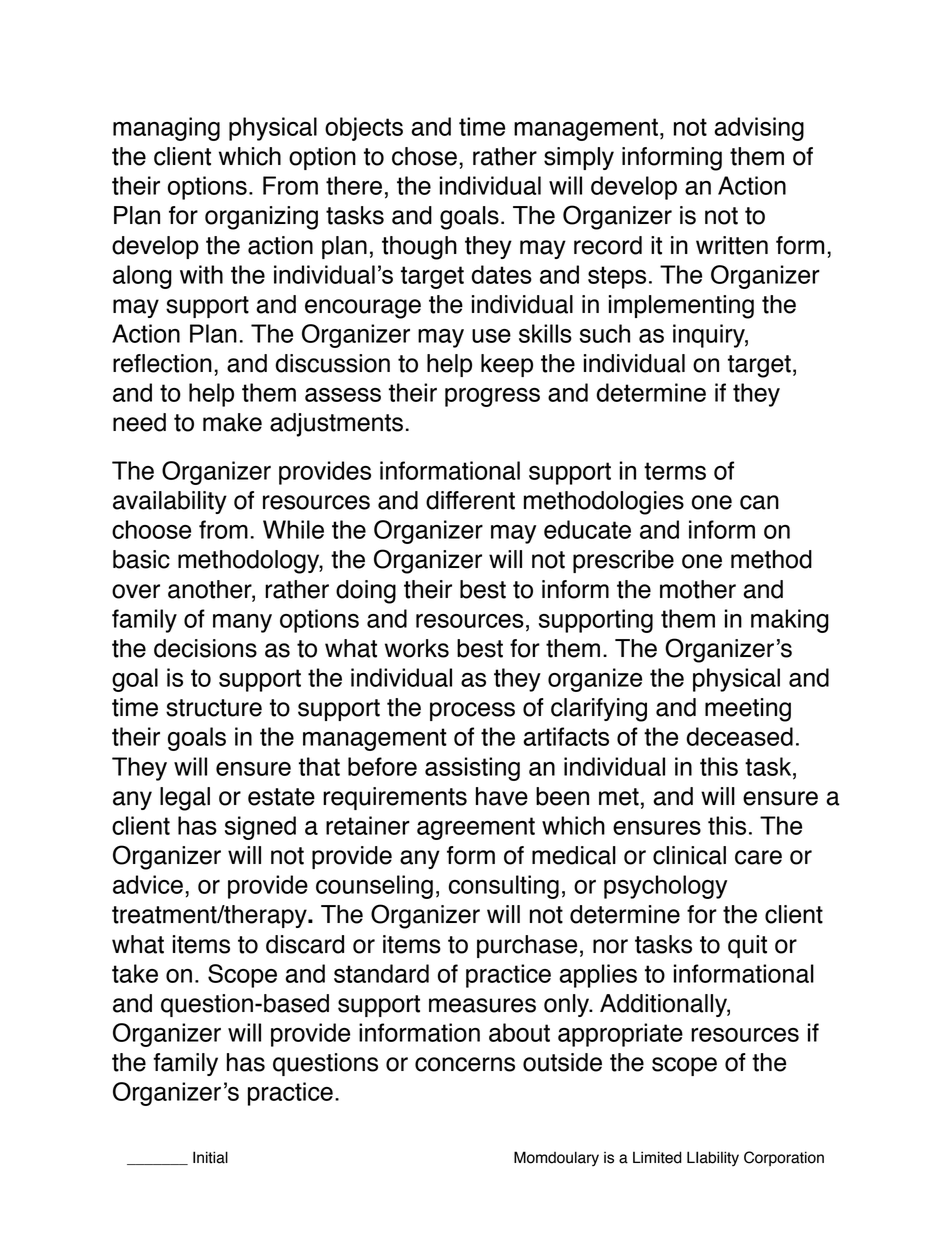  What do you see at coordinates (424, 156) in the page?
I see `chose` at bounding box center [424, 156].
